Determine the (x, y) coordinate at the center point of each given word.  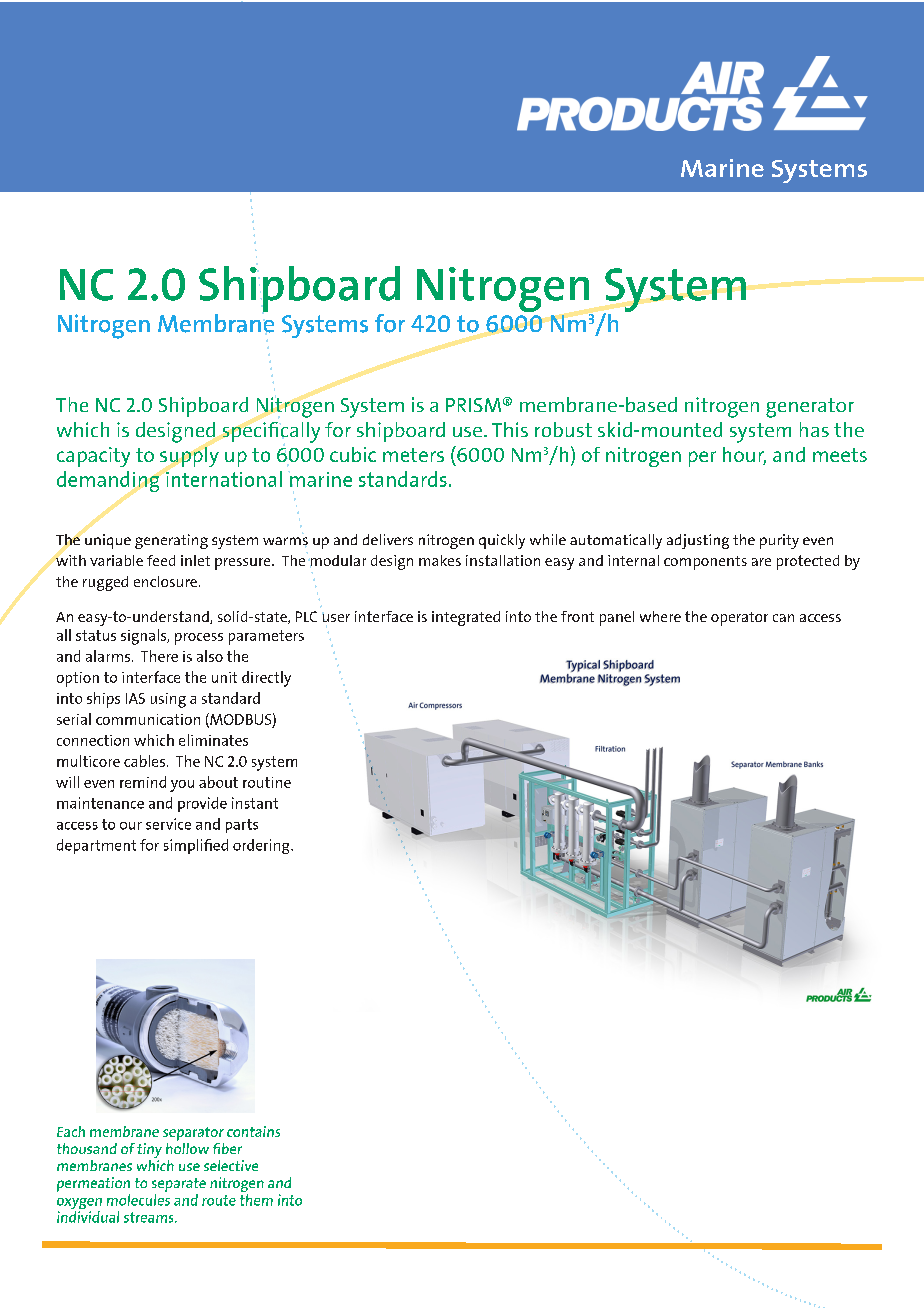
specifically (271, 432)
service (168, 824)
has (814, 429)
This (510, 429)
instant (255, 803)
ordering (262, 846)
